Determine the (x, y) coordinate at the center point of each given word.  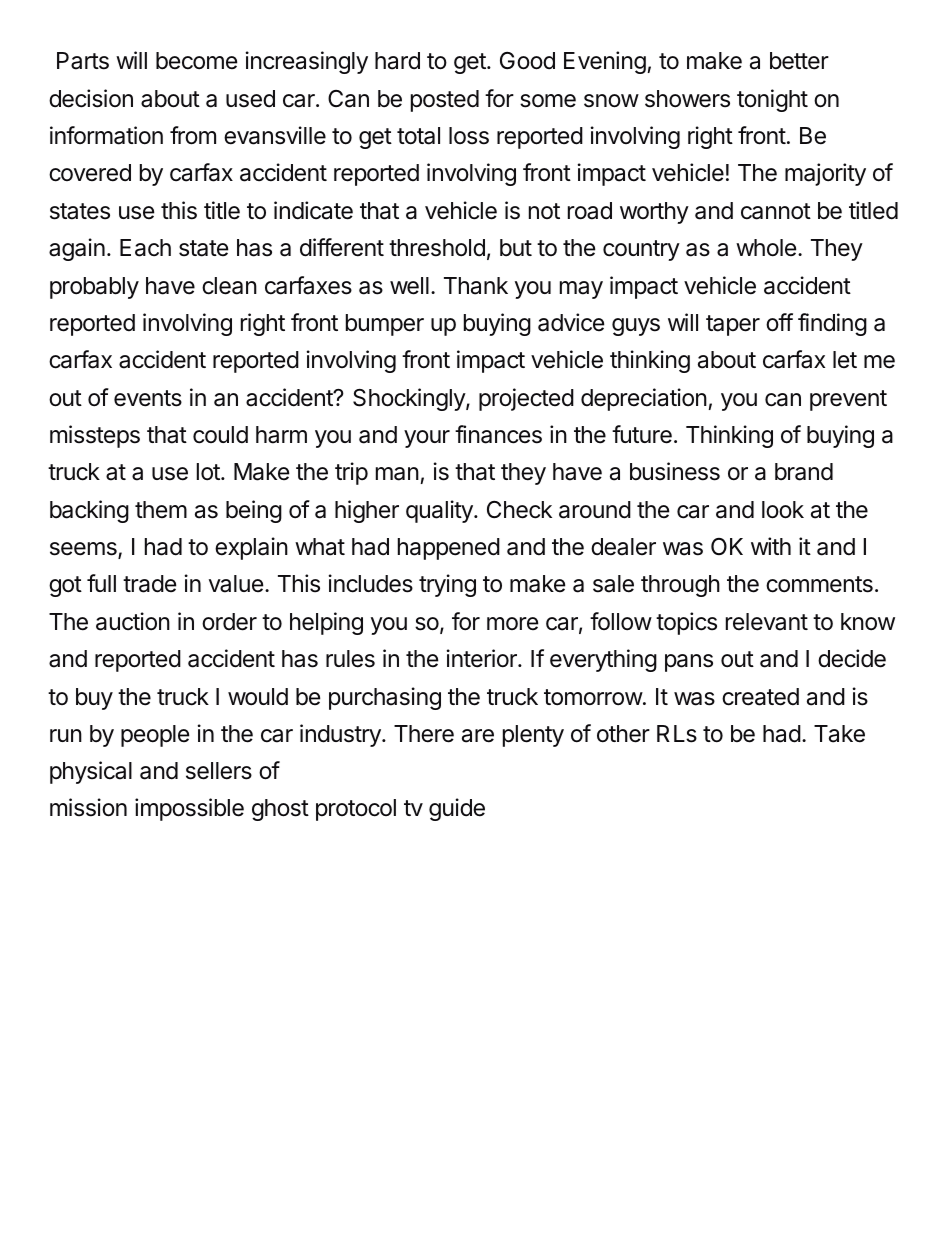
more (512, 623)
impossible (189, 809)
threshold (437, 248)
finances (498, 434)
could (220, 435)
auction (133, 621)
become (196, 61)
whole (766, 248)
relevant (767, 622)
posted (445, 101)
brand (804, 472)
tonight (772, 100)
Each (145, 248)
